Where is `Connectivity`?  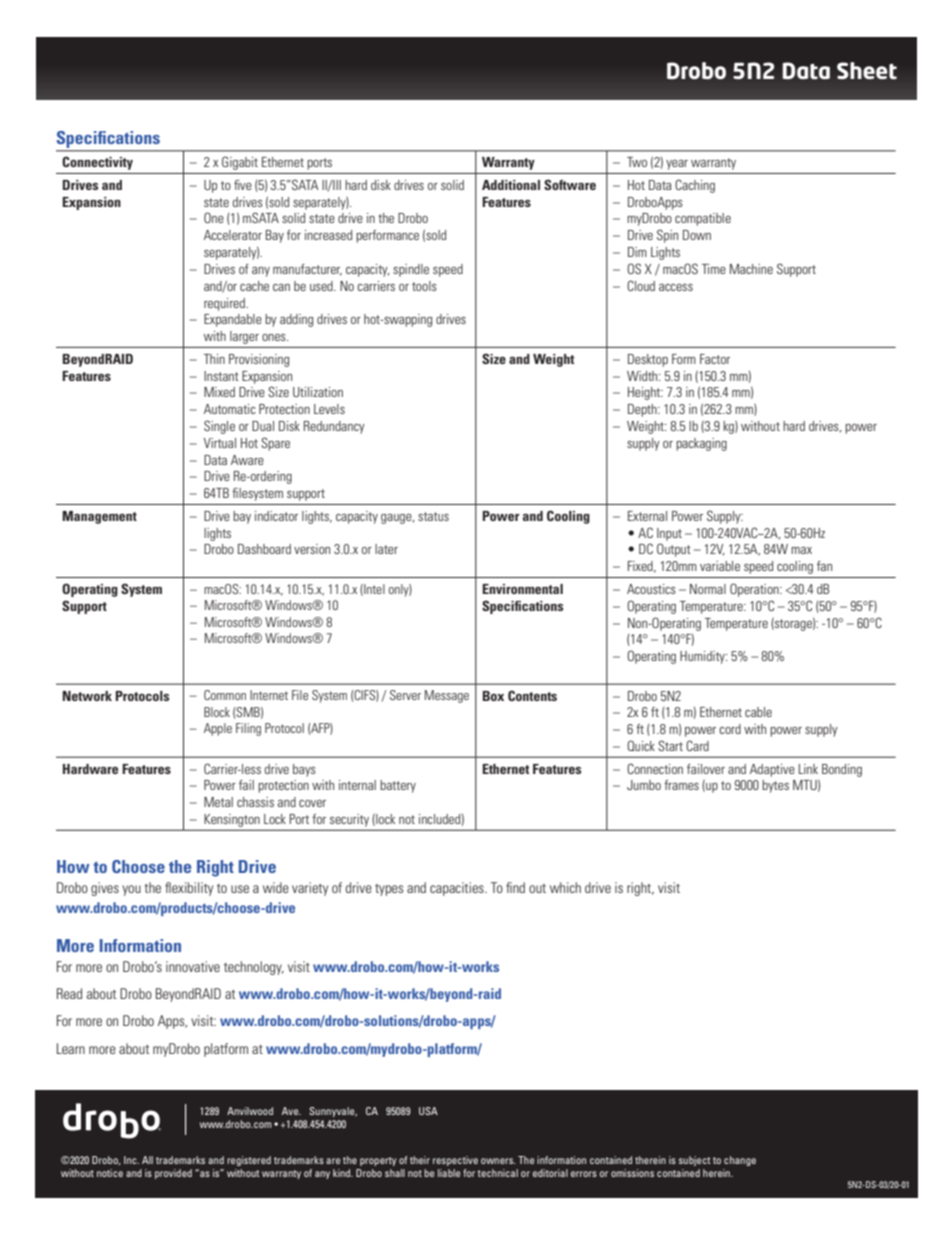
Connectivity is located at coordinates (97, 163).
